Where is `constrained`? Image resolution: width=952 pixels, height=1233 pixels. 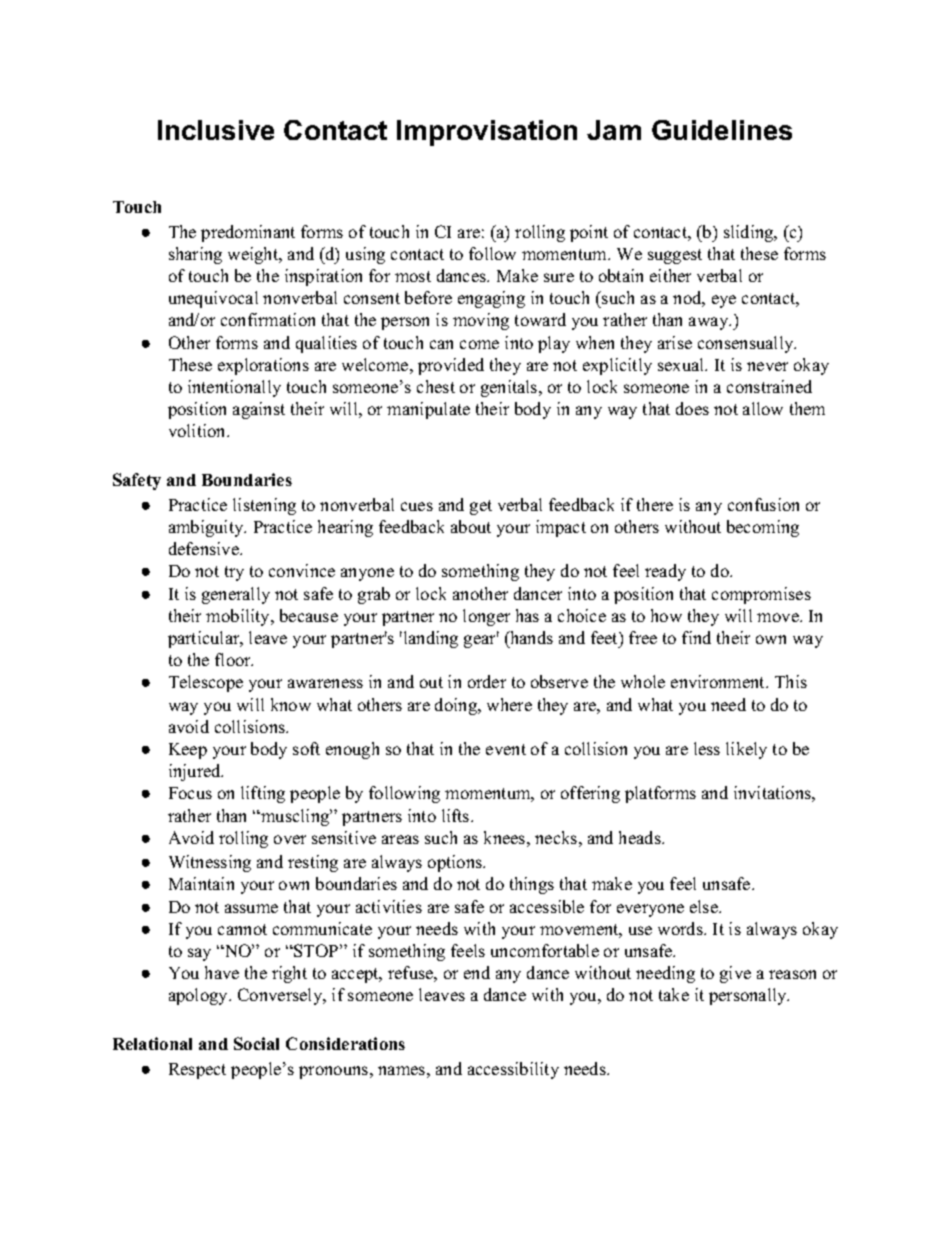
constrained is located at coordinates (769, 386).
